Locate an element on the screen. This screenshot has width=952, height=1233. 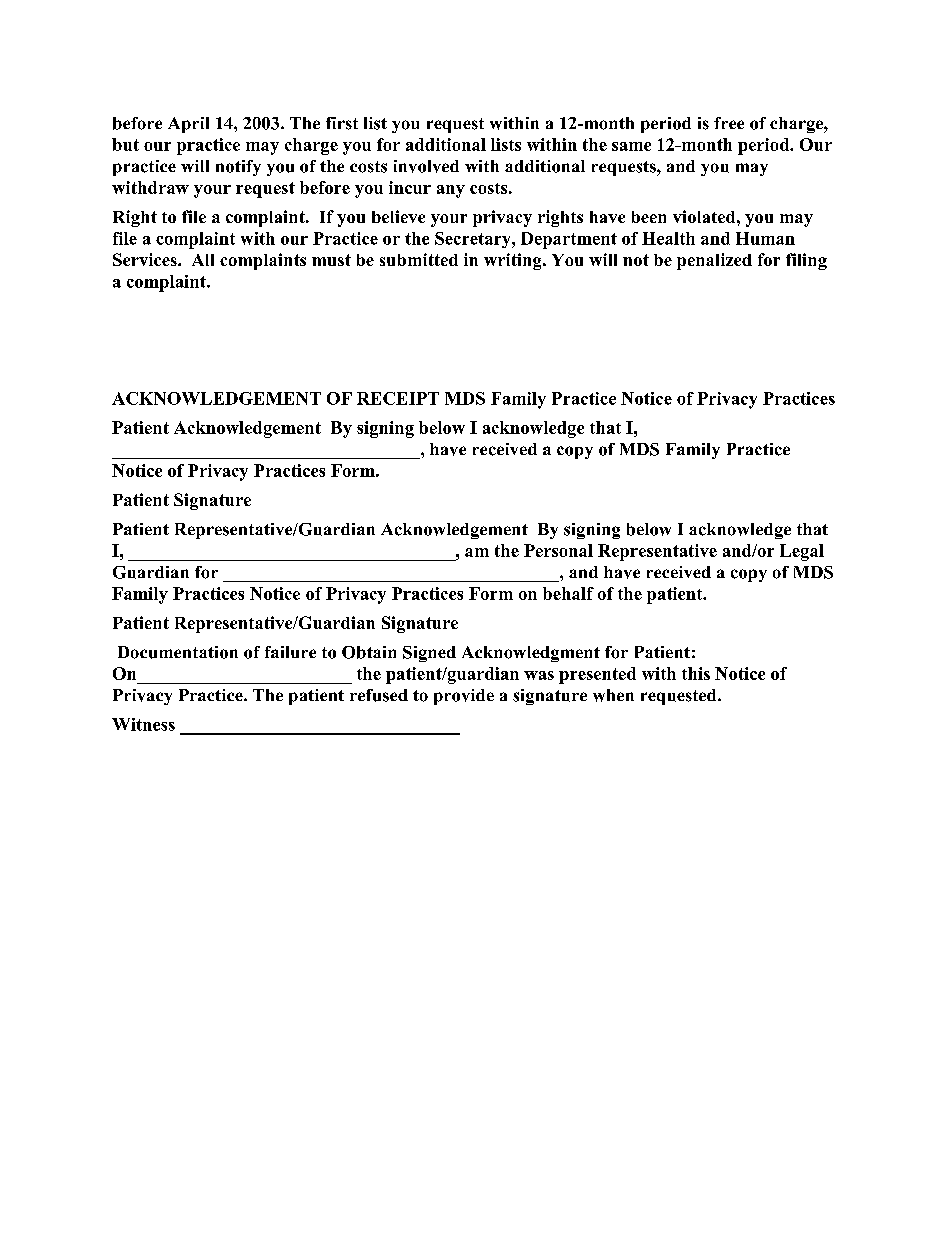
Documentation is located at coordinates (178, 652).
